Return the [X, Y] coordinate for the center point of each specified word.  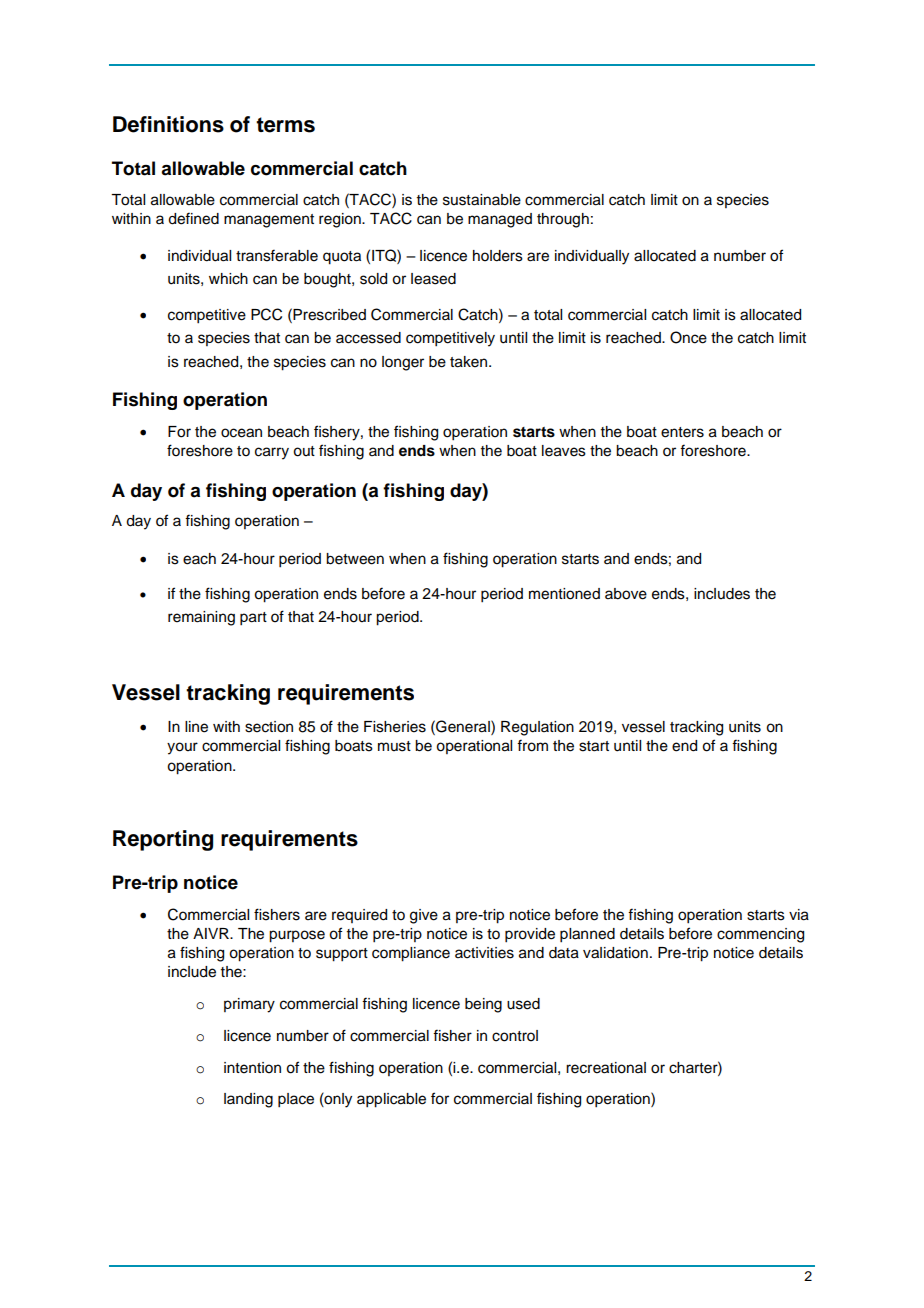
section [269, 727]
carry [272, 453]
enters [682, 432]
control [515, 1036]
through [563, 220]
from [532, 745]
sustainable [482, 200]
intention [252, 1068]
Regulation [537, 728]
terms [285, 125]
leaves [564, 451]
